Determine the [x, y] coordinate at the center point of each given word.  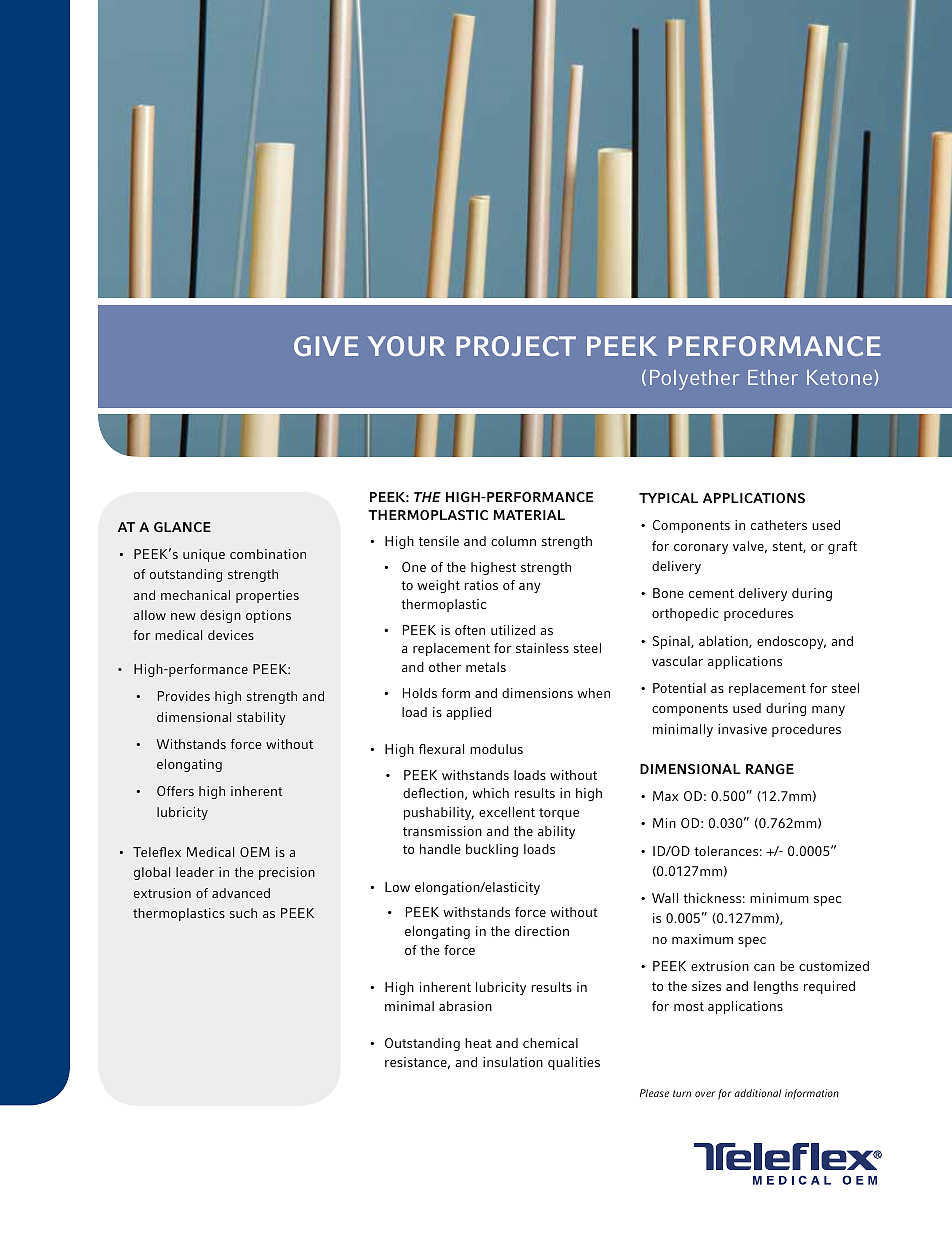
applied [468, 713]
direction [542, 931]
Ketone [839, 377]
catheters [779, 525]
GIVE [326, 346]
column [513, 541]
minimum [779, 898]
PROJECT [516, 346]
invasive [742, 729]
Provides [184, 696]
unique [204, 555]
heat [478, 1043]
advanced [241, 893]
